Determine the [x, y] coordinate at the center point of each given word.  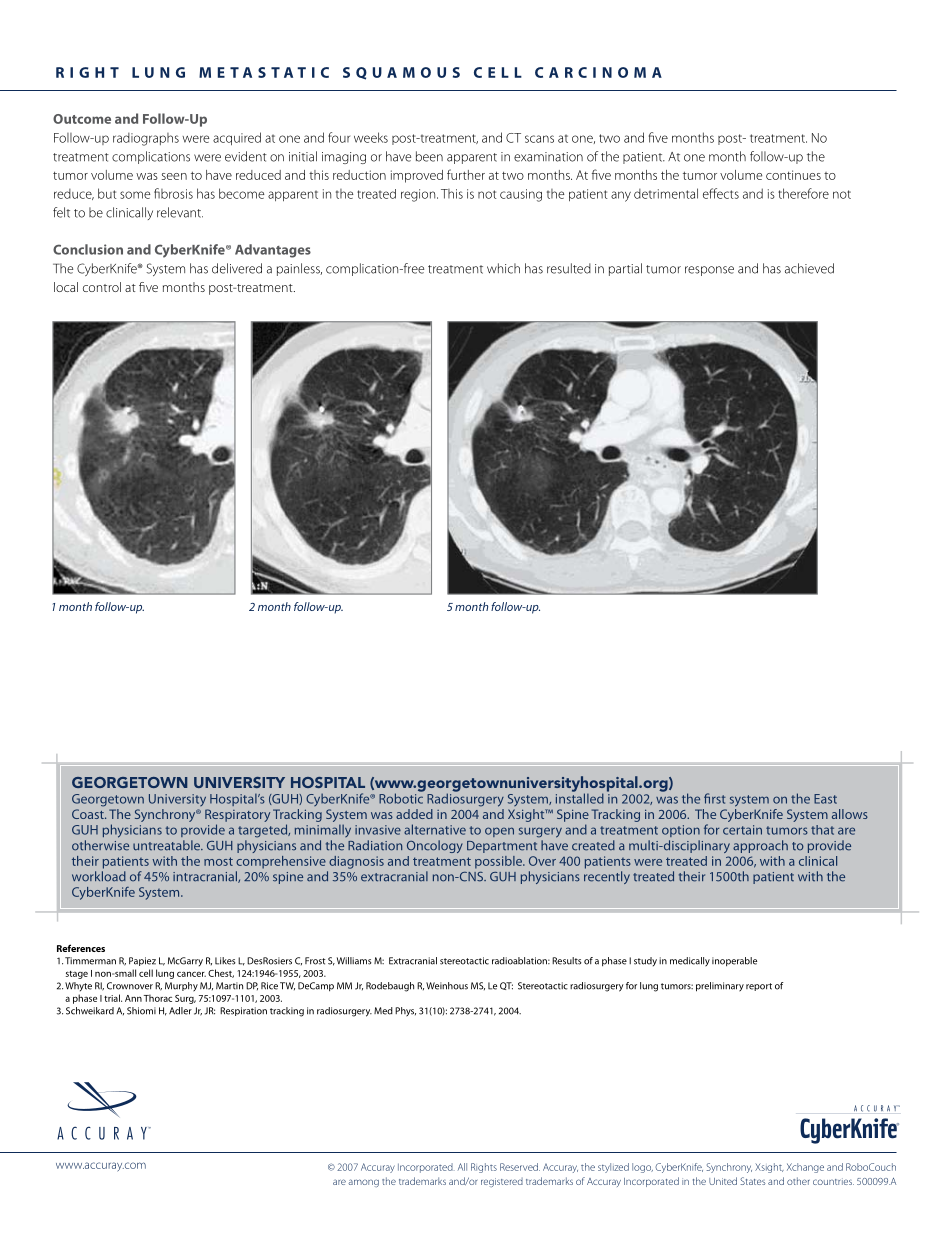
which [503, 268]
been [429, 156]
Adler [180, 1011]
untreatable [167, 845]
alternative [435, 829]
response [709, 271]
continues [793, 175]
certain [742, 830]
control [102, 287]
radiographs [146, 139]
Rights [484, 1168]
